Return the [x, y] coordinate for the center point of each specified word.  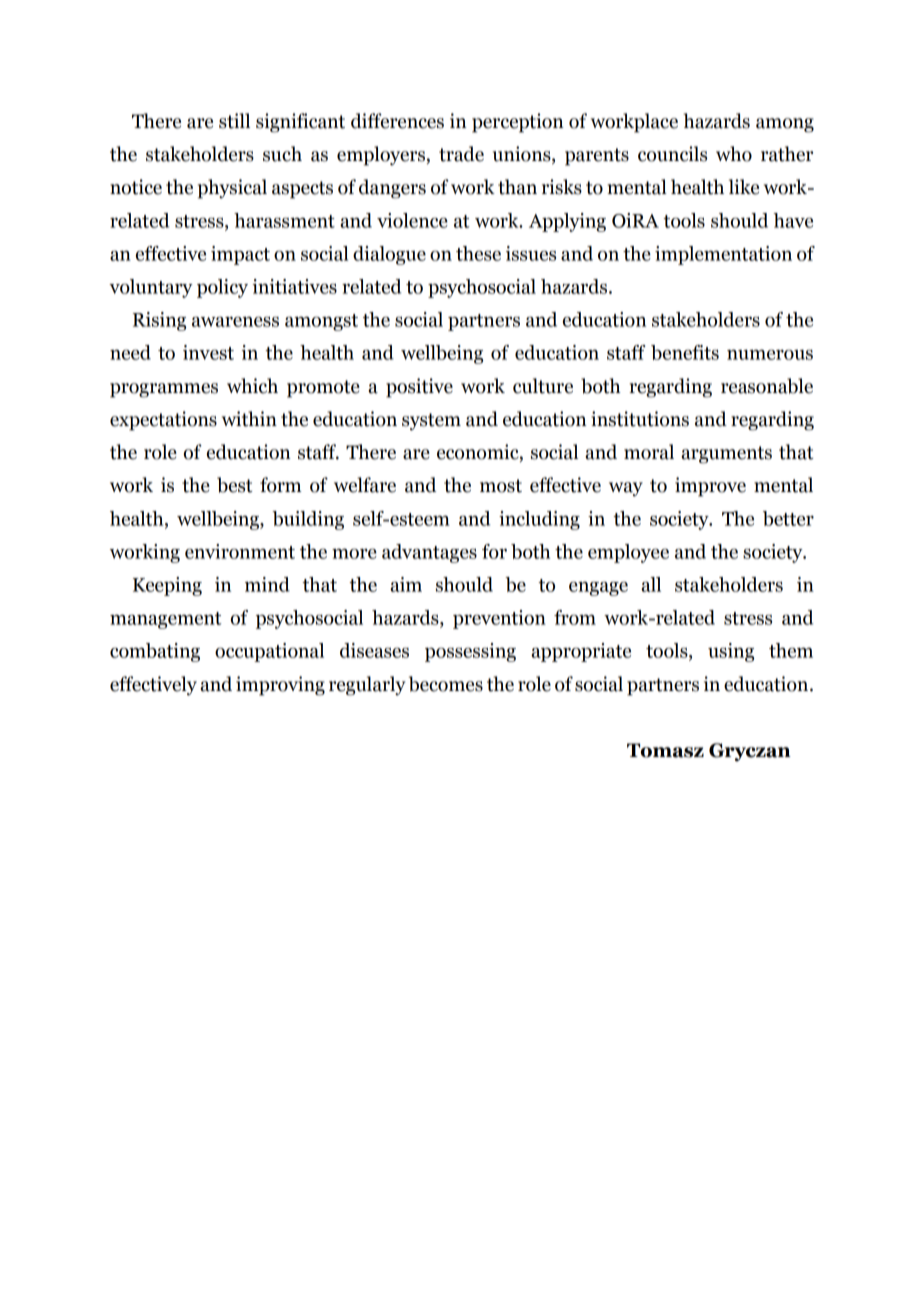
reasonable [767, 386]
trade [461, 154]
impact [240, 255]
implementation [723, 255]
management [165, 620]
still [234, 121]
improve [710, 487]
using [731, 652]
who [734, 154]
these [478, 253]
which [252, 386]
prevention [499, 619]
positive [419, 388]
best [235, 485]
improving [280, 686]
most [501, 486]
